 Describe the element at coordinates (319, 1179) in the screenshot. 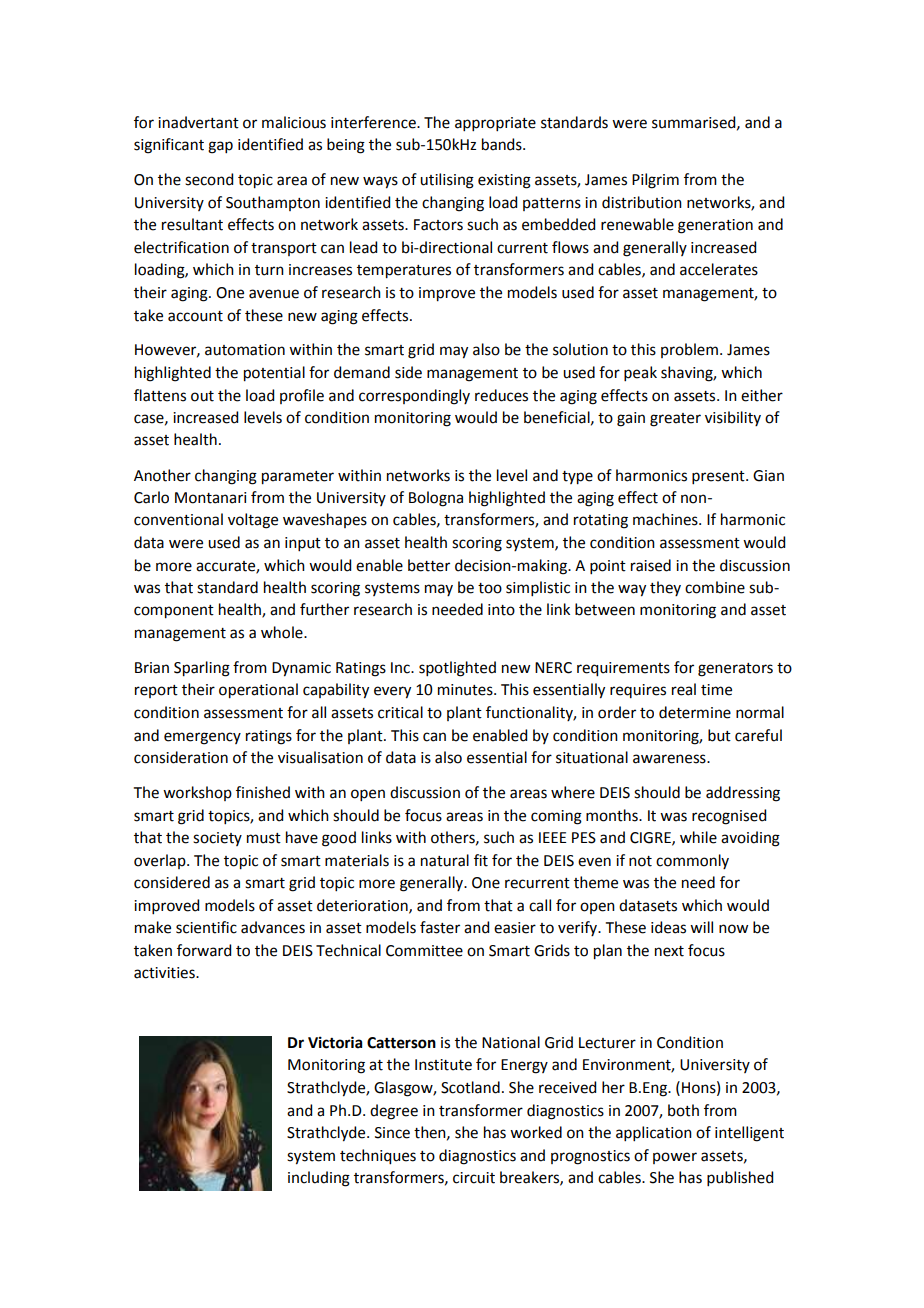

I see `including` at that location.
